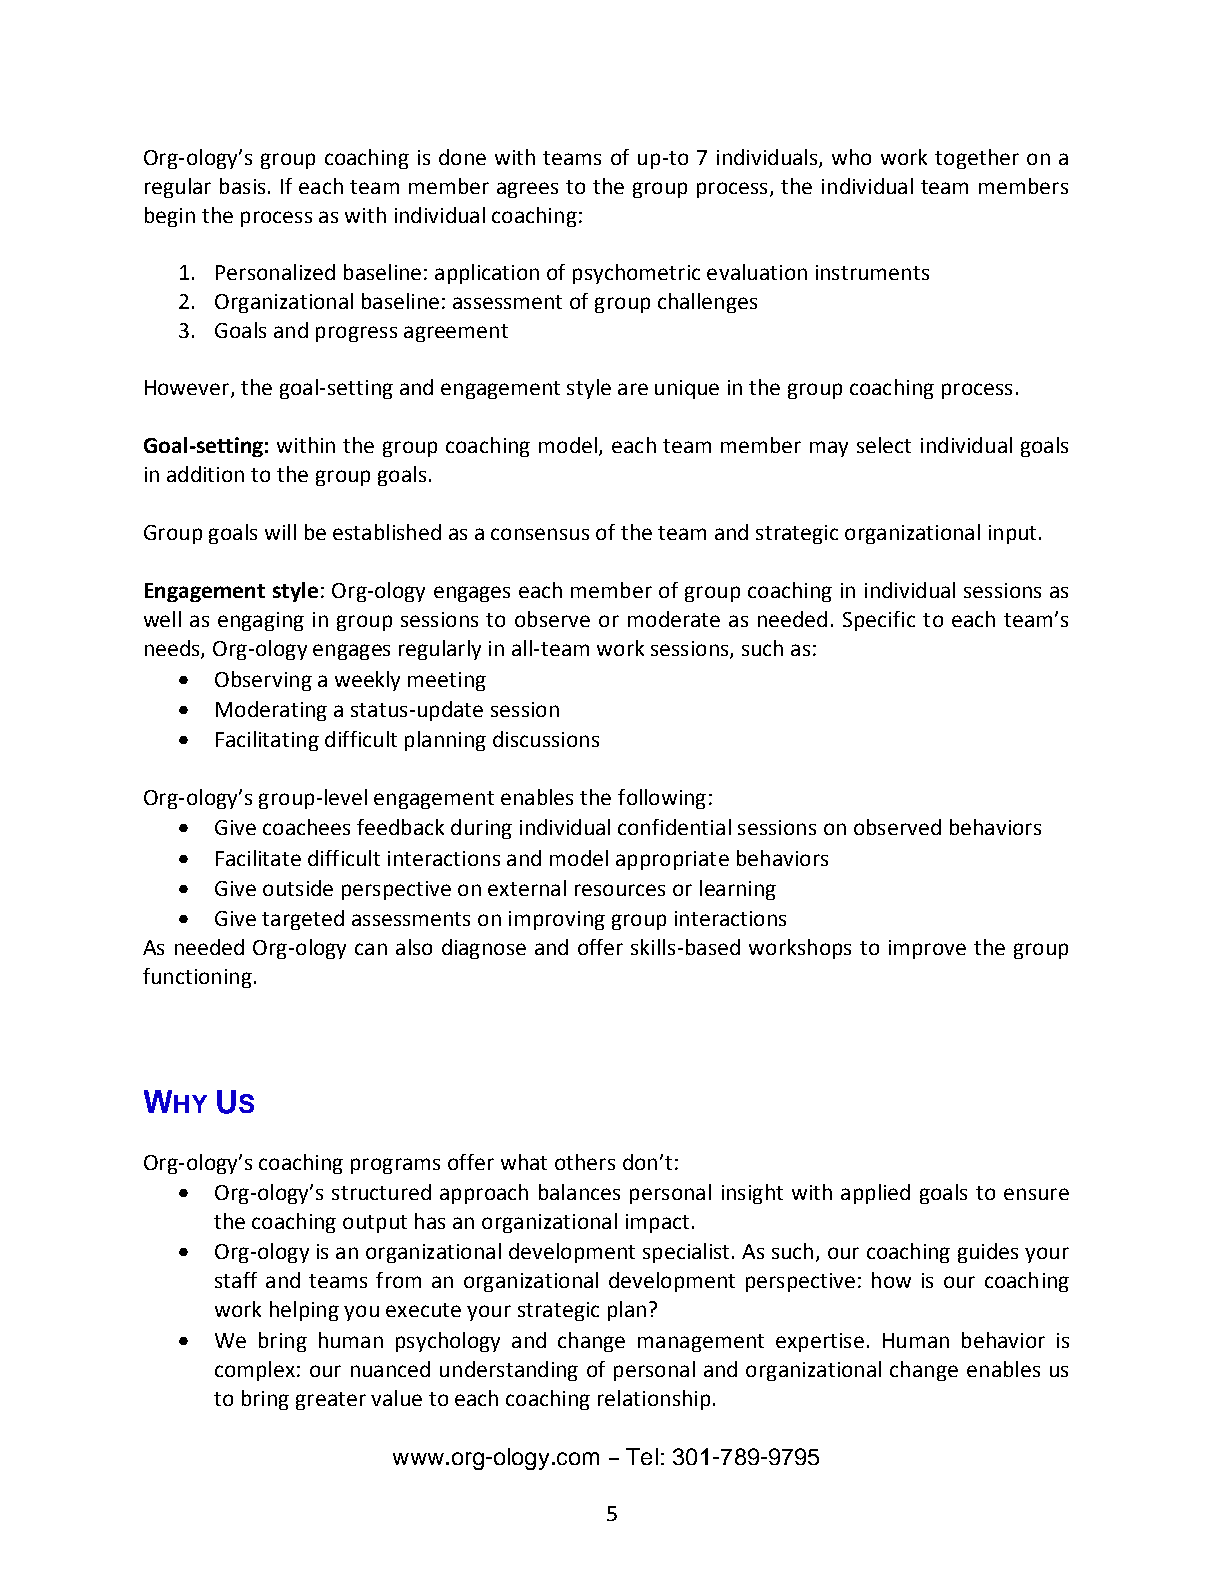 This screenshot has width=1212, height=1569. I want to click on functioning, so click(197, 978).
